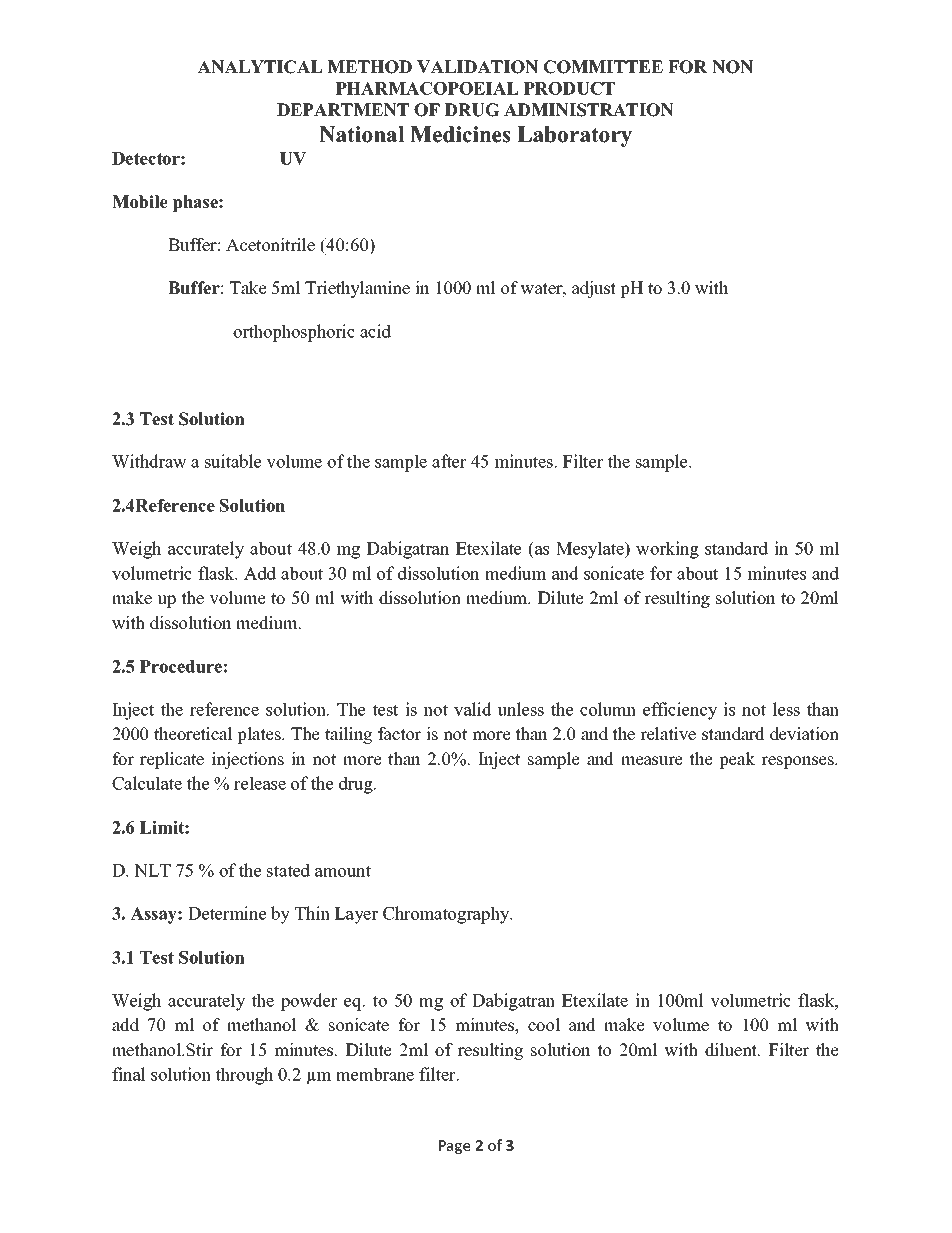 This page has width=952, height=1233. I want to click on factor, so click(399, 734).
